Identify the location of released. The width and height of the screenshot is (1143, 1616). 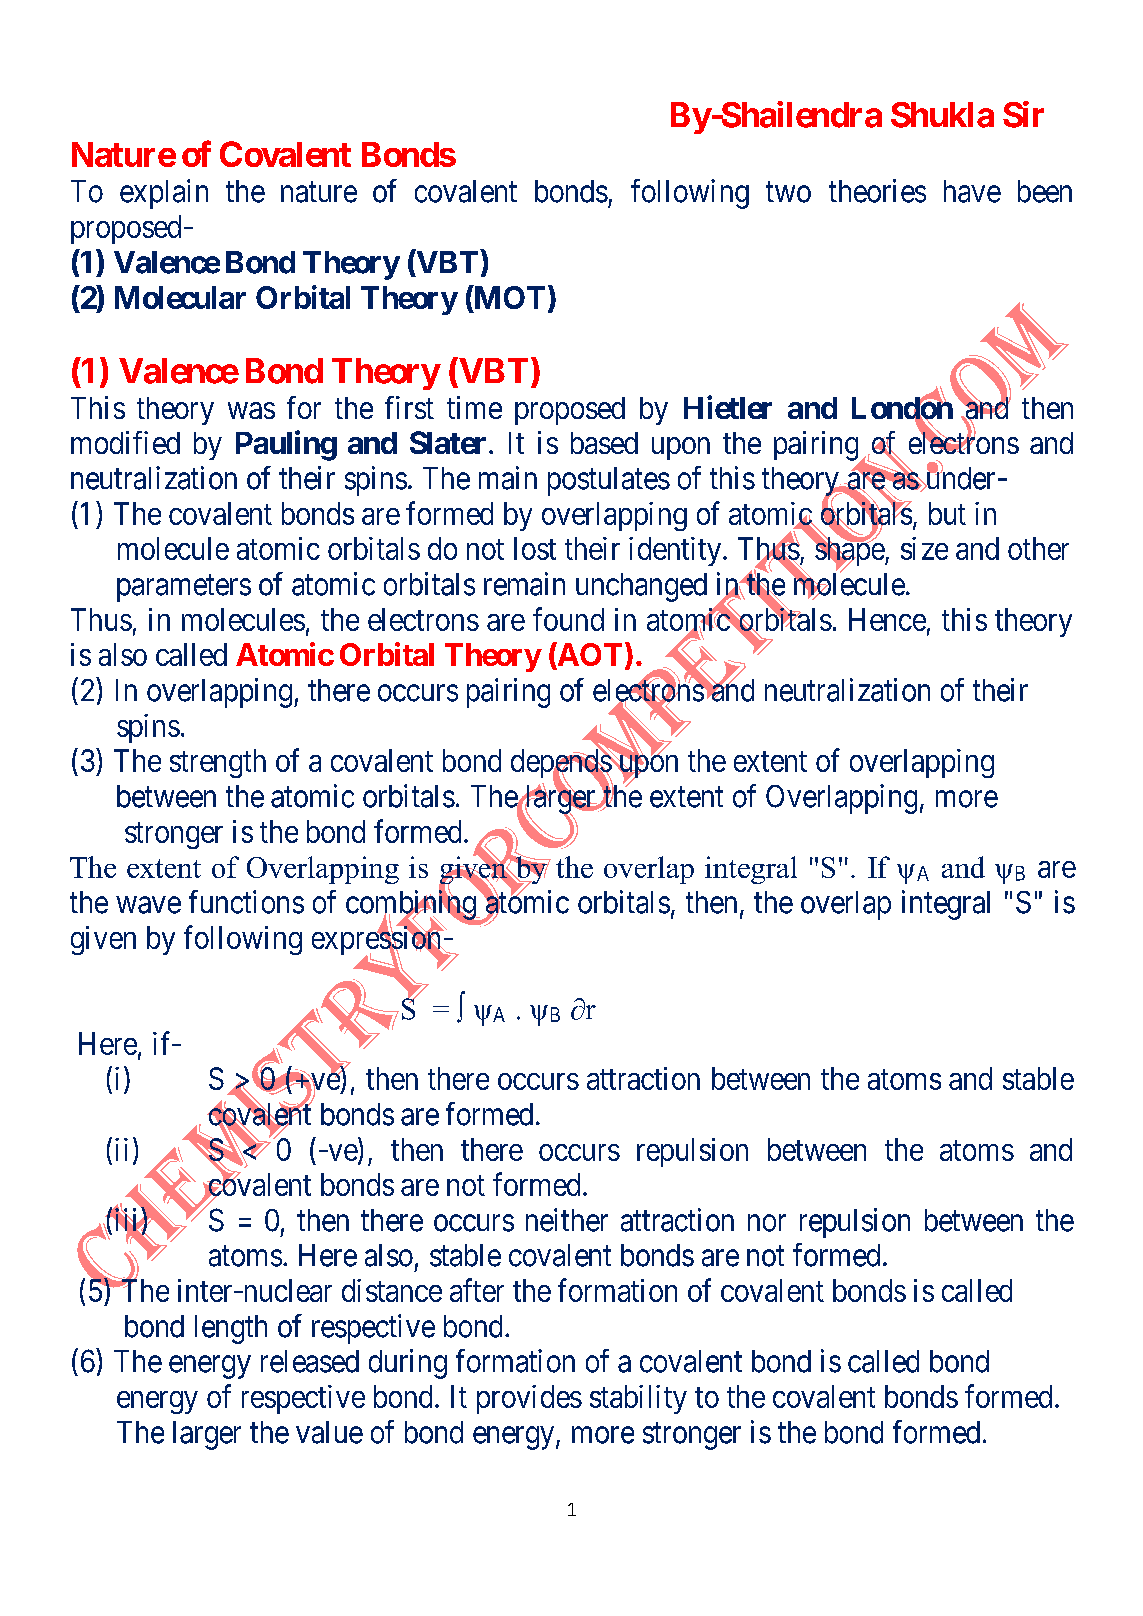
(310, 1361).
